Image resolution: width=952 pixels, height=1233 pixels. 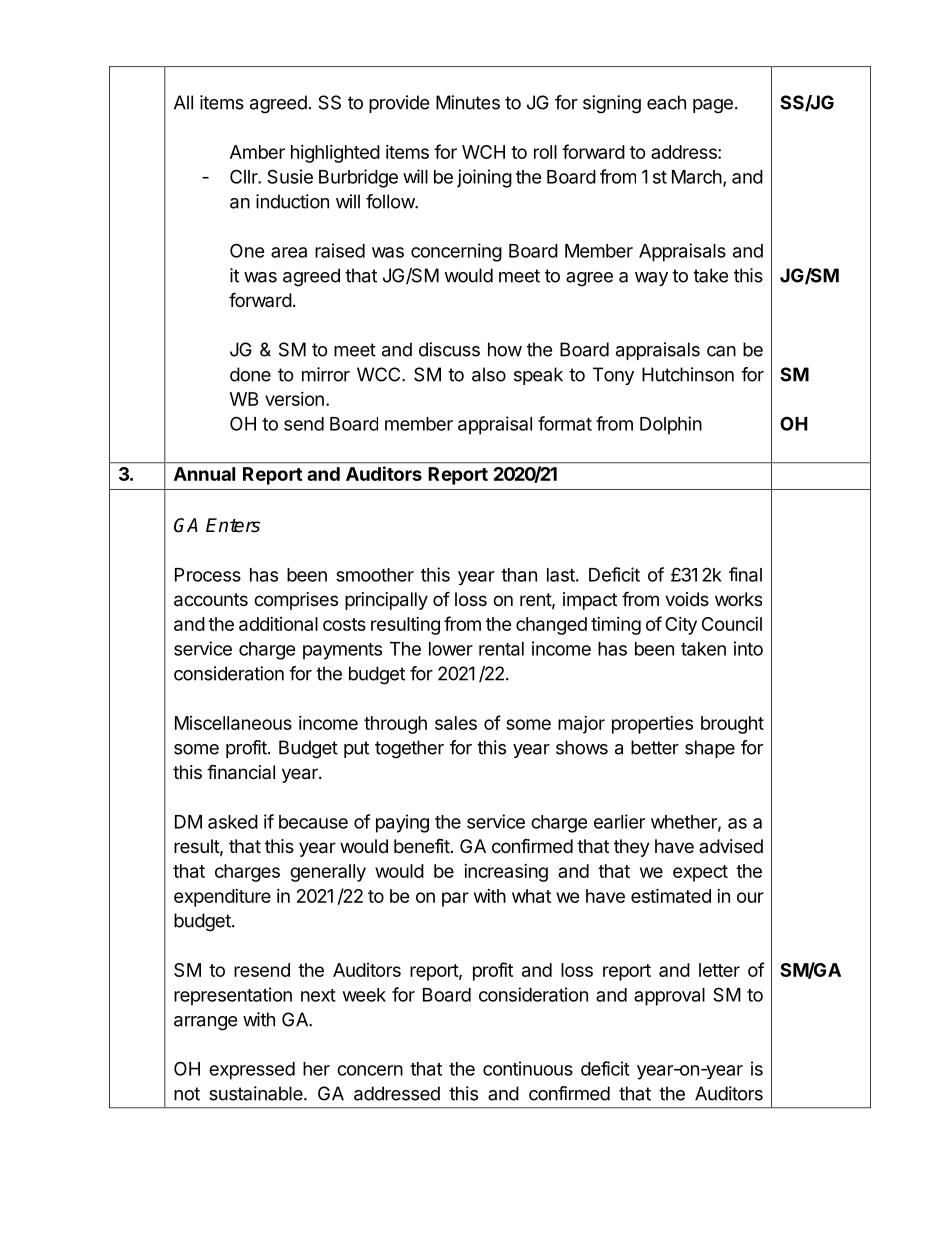 I want to click on each, so click(x=666, y=102).
